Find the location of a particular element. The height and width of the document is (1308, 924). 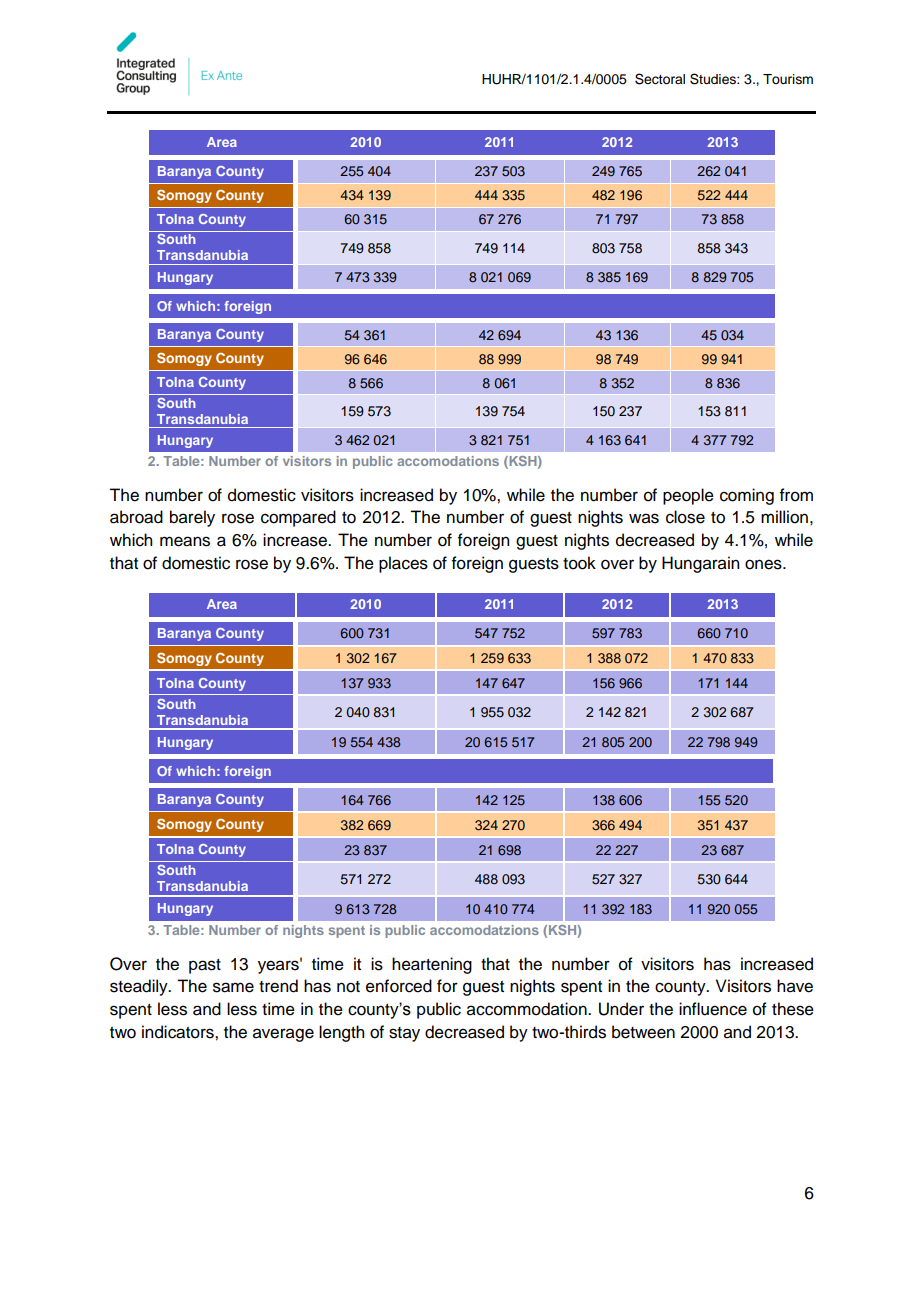

people is located at coordinates (688, 496).
